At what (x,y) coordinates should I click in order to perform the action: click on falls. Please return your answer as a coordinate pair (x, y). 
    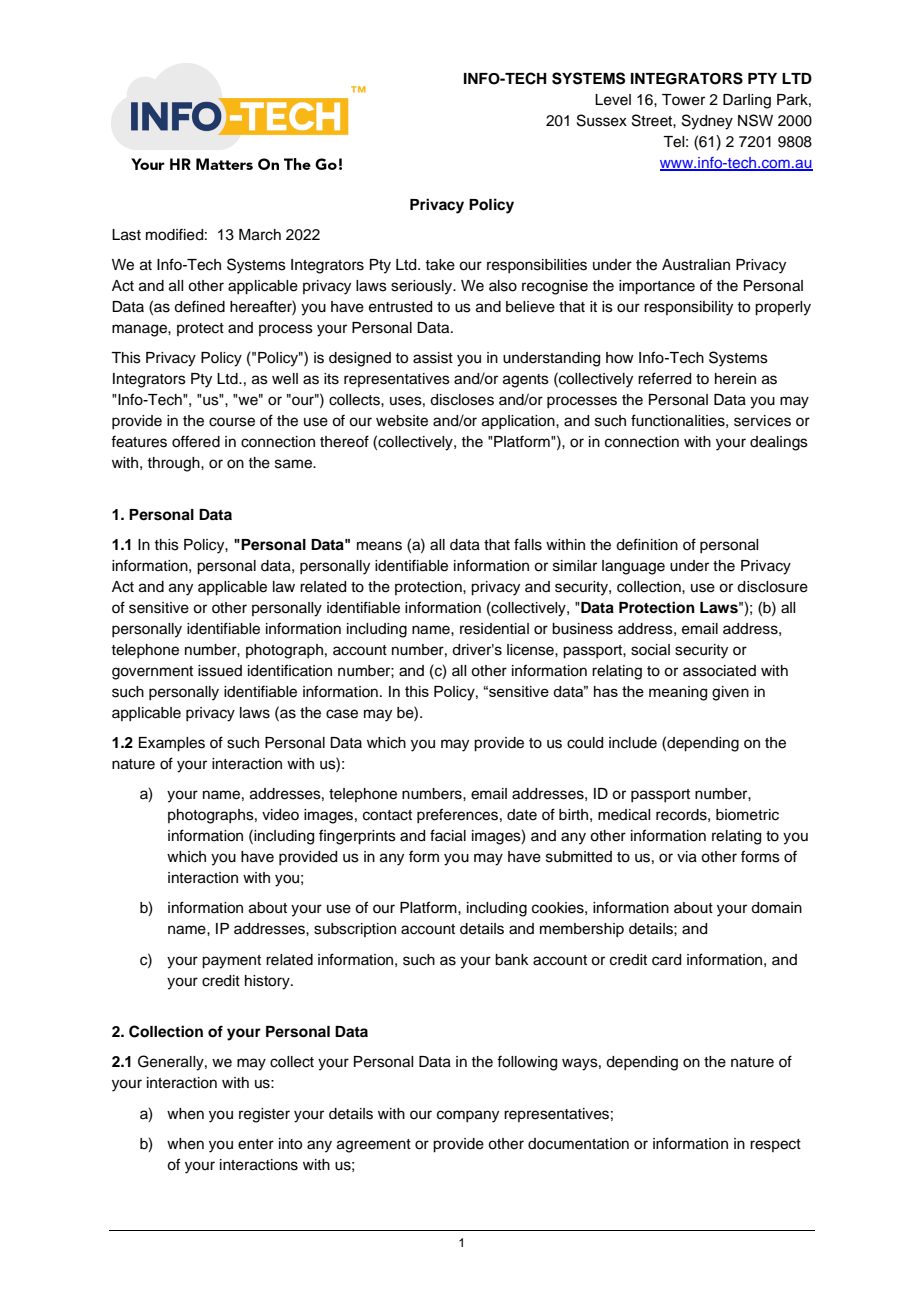
    Looking at the image, I should click on (528, 544).
